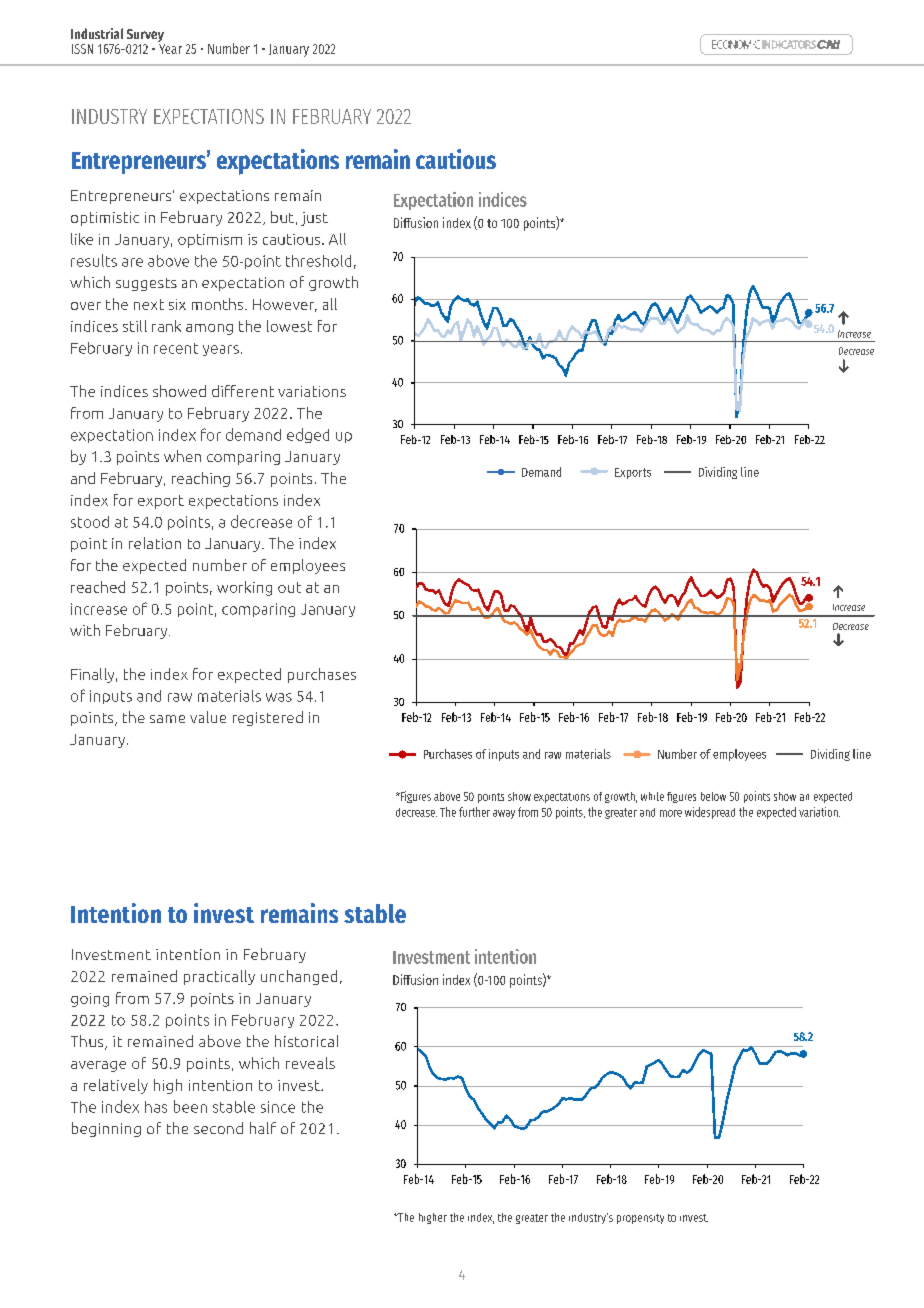  What do you see at coordinates (318, 261) in the screenshot?
I see `threshold` at bounding box center [318, 261].
